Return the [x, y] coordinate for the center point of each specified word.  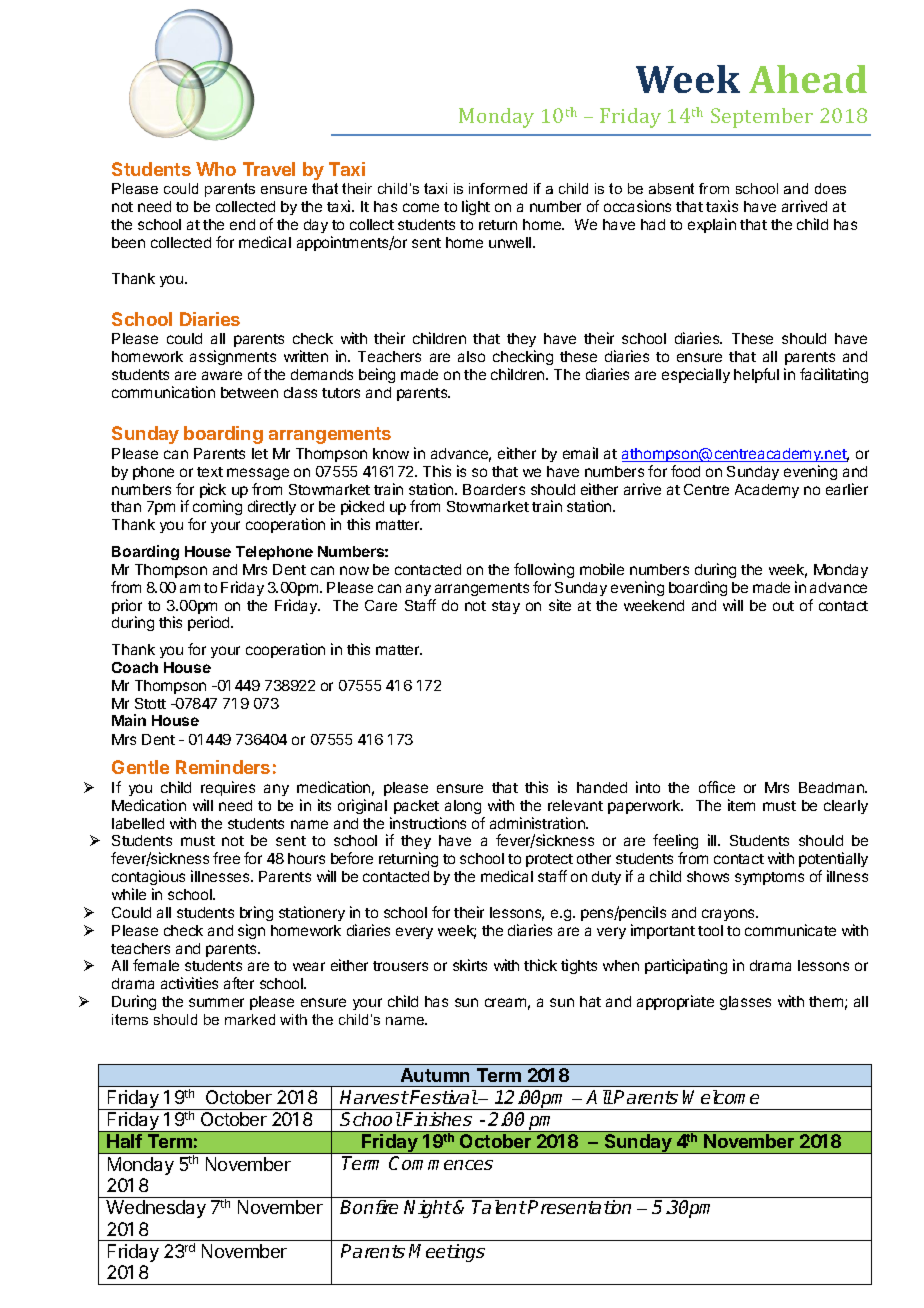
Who [216, 169]
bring [256, 913]
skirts [470, 965]
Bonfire [369, 1207]
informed [498, 188]
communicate [790, 930]
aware [222, 375]
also [471, 356]
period [210, 623]
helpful [756, 375]
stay [506, 607]
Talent [499, 1207]
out [783, 606]
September [762, 118]
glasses [745, 1003]
